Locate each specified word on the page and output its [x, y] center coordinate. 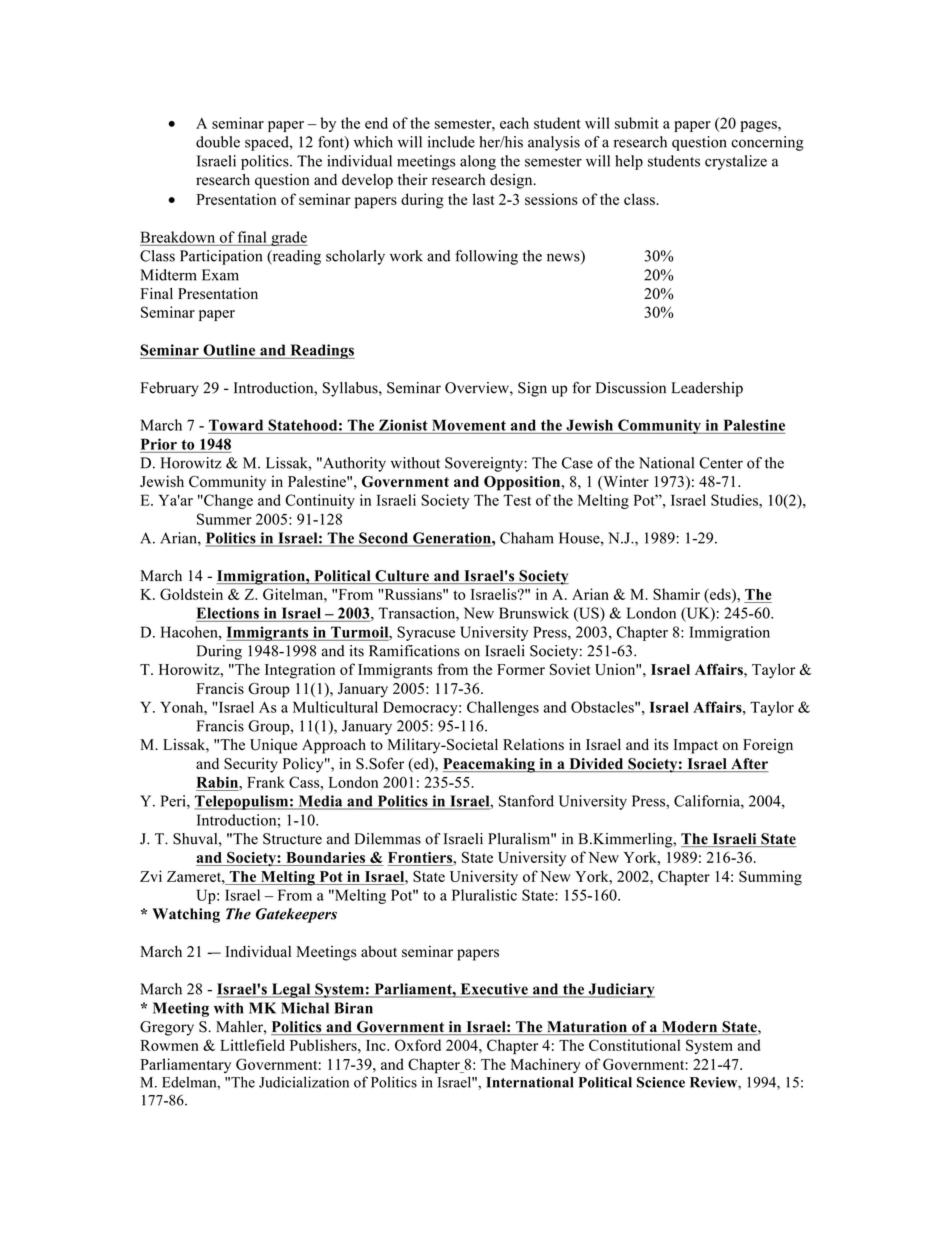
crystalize [736, 162]
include [451, 142]
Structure [292, 839]
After [749, 765]
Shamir [676, 594]
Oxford [418, 1045]
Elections [228, 613]
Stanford [526, 801]
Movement [469, 425]
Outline [229, 350]
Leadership [707, 389]
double [218, 142]
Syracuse [426, 633]
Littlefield [252, 1045]
